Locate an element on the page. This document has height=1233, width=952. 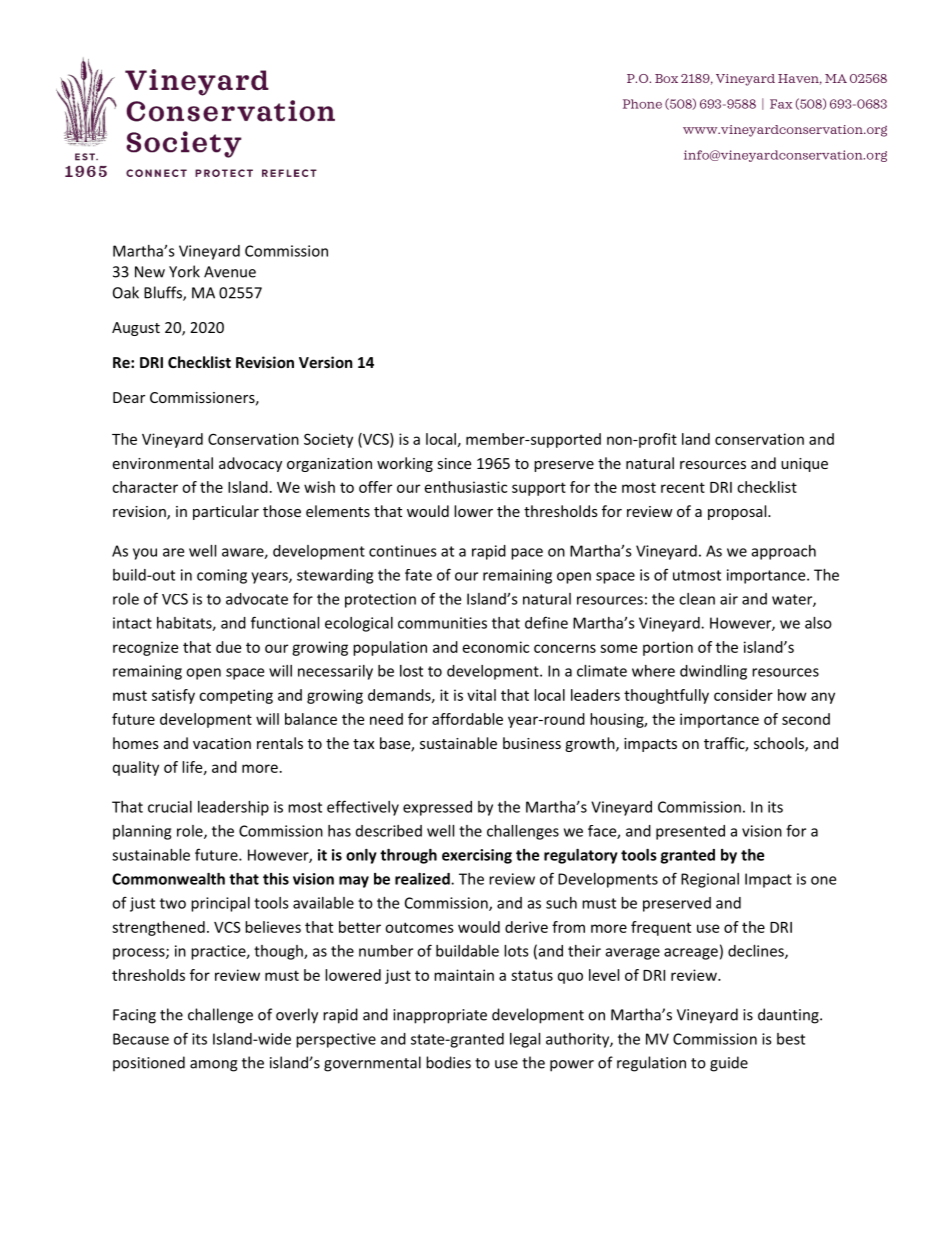
Phone is located at coordinates (642, 104).
